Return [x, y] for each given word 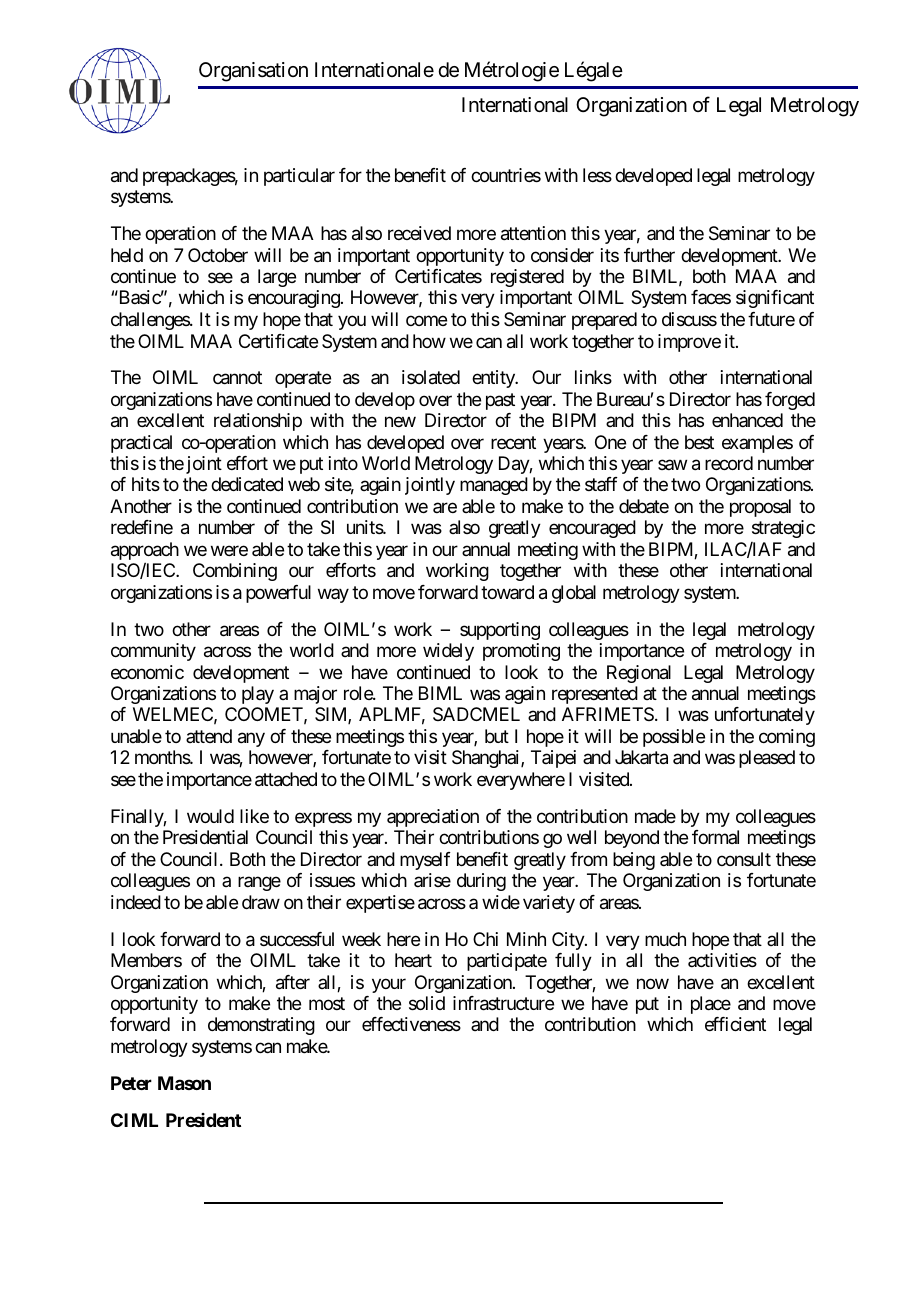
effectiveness [411, 1024]
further [649, 255]
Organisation [253, 72]
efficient [735, 1024]
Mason [184, 1083]
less [597, 175]
